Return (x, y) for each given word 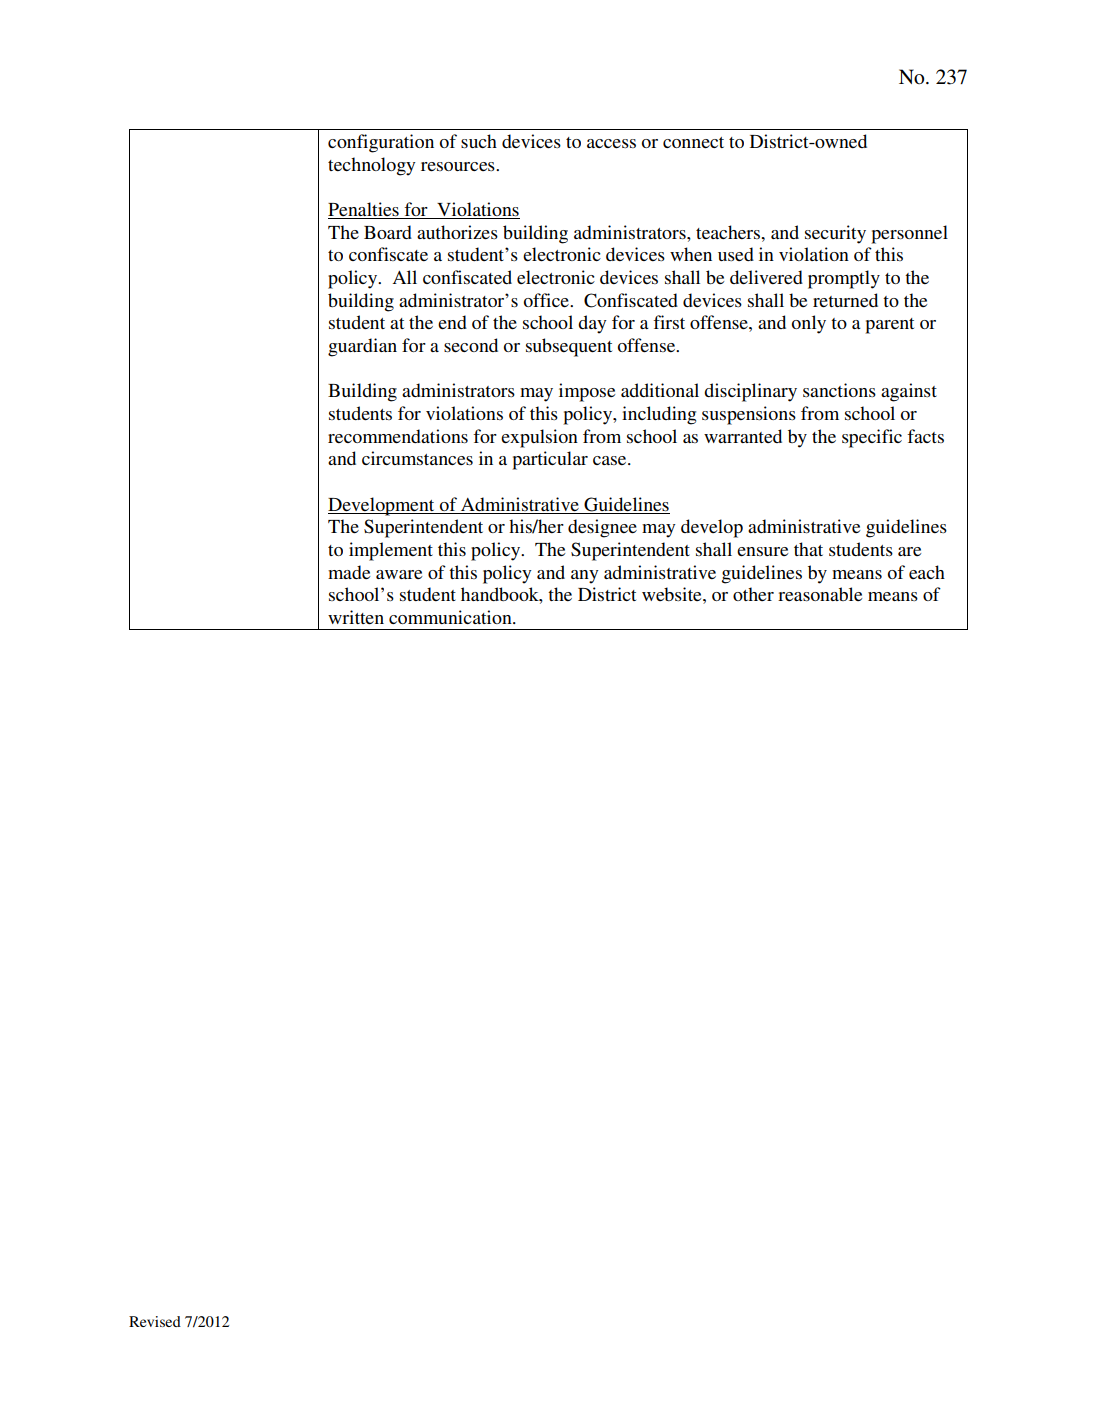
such (479, 141)
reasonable (820, 594)
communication (451, 617)
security (835, 234)
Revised (155, 1321)
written (356, 617)
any (585, 577)
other (753, 594)
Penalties (363, 209)
